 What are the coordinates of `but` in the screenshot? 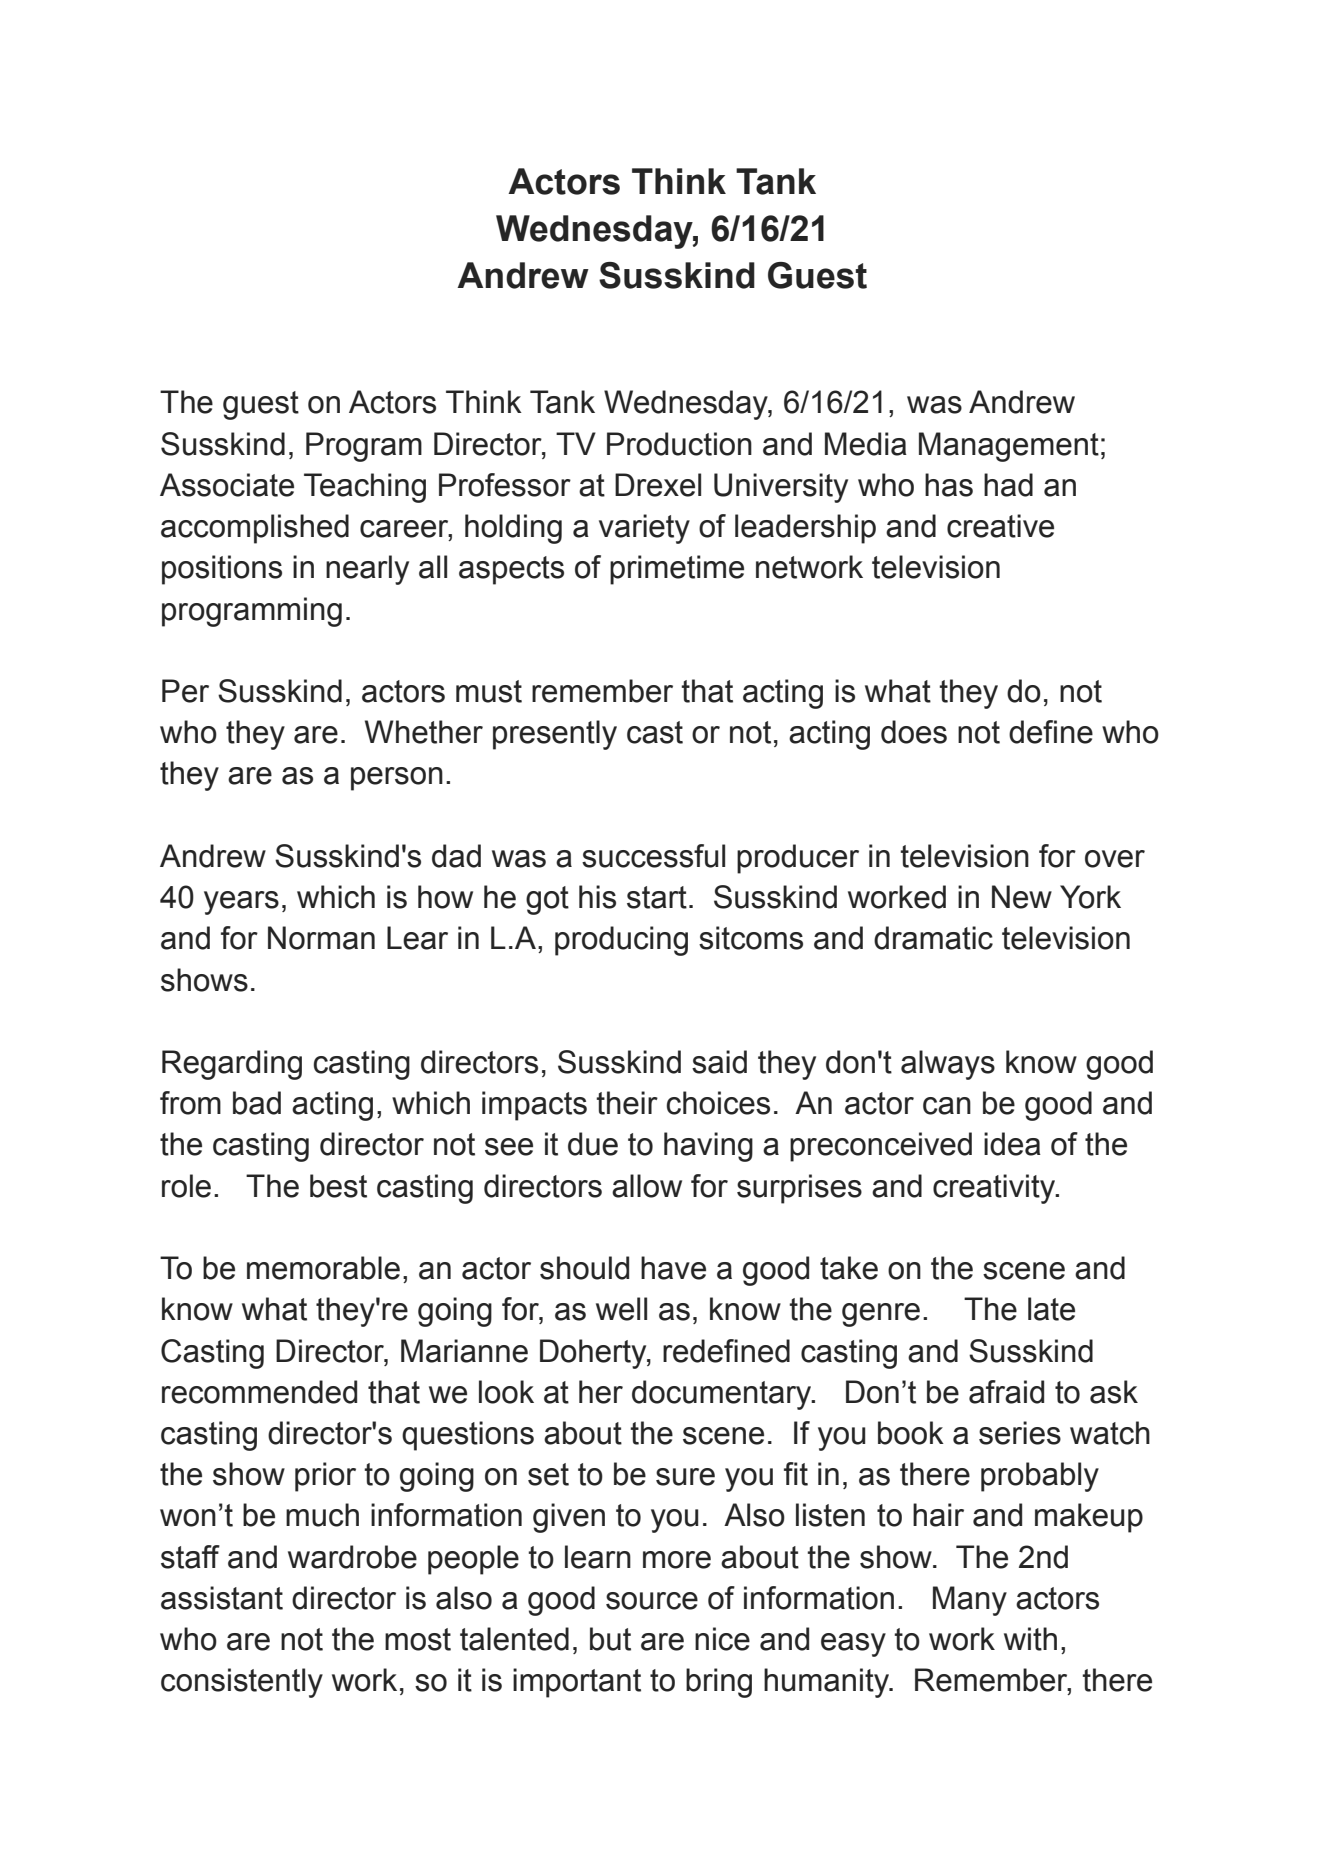 It's located at (610, 1639).
